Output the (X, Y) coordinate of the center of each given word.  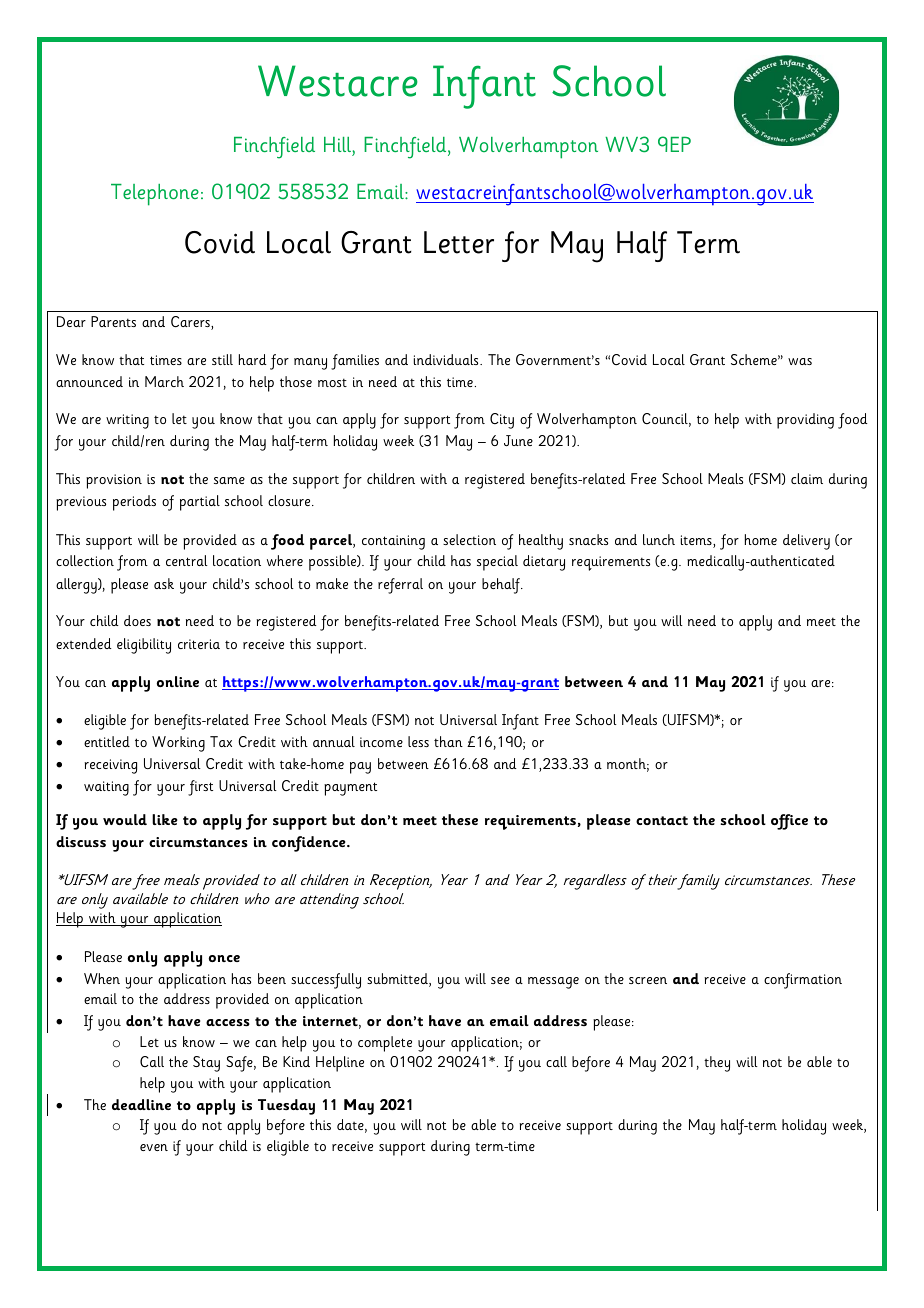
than (448, 741)
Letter (459, 242)
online (178, 681)
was (800, 361)
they (717, 1064)
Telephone (155, 195)
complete (385, 1044)
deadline (141, 1104)
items (697, 541)
